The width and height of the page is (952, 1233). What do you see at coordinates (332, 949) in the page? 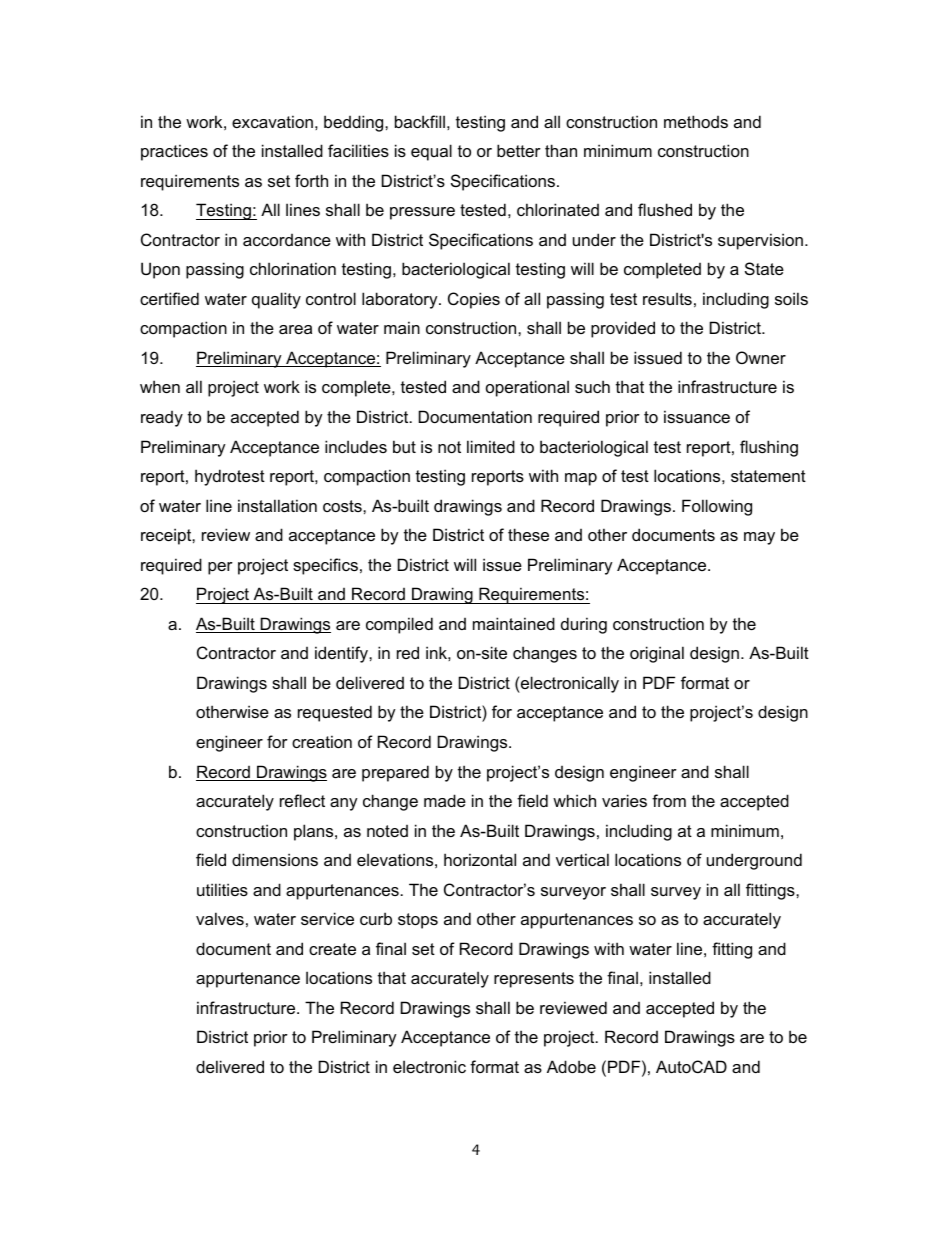
I see `create` at bounding box center [332, 949].
